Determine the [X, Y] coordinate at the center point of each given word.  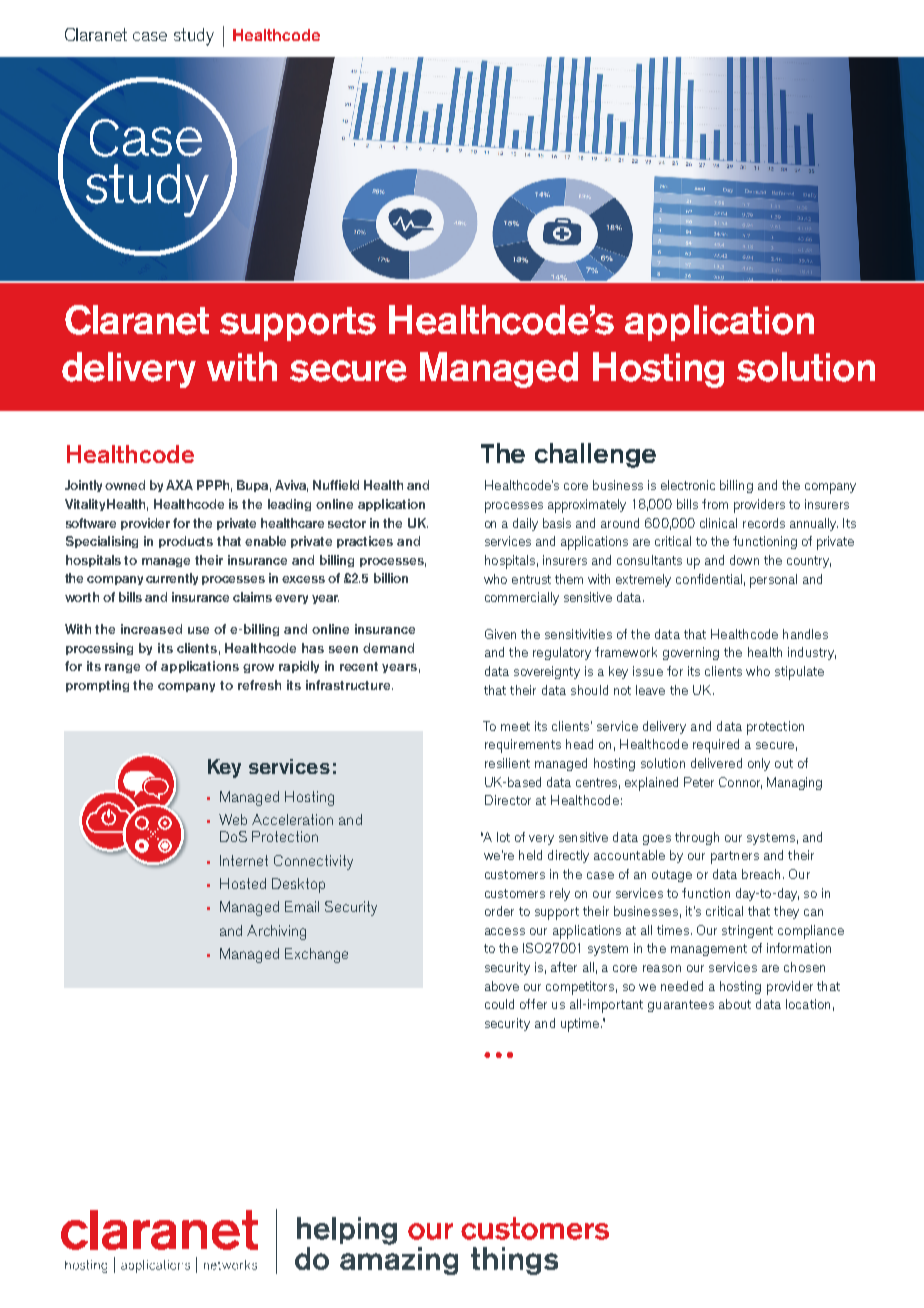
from [715, 504]
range [122, 668]
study [194, 37]
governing [691, 653]
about [735, 1004]
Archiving [276, 932]
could [499, 1004]
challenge [595, 455]
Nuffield [336, 485]
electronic [688, 485]
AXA [179, 485]
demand [388, 648]
